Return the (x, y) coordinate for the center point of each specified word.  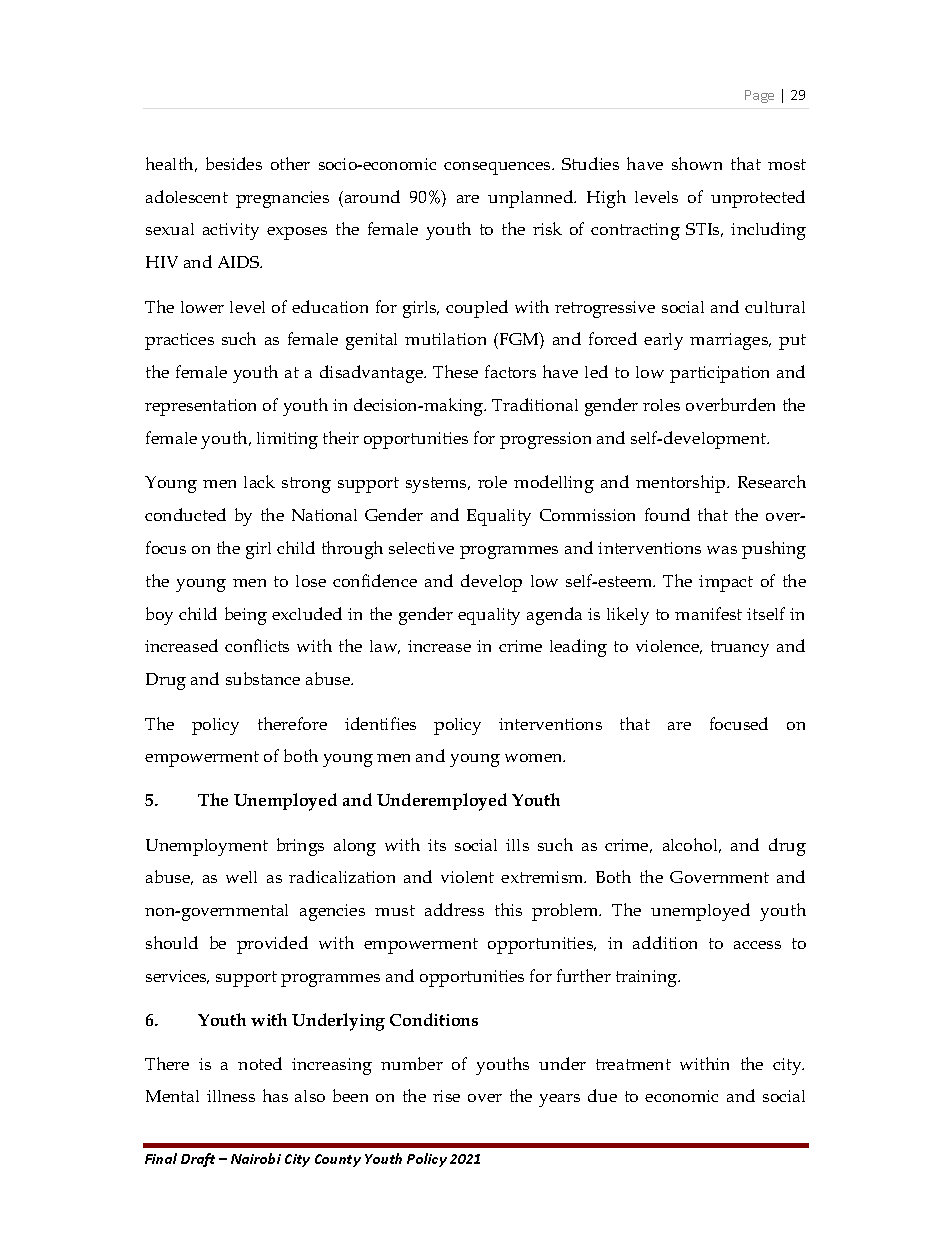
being (246, 616)
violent (467, 877)
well (241, 877)
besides (234, 163)
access (757, 945)
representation (200, 407)
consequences (498, 168)
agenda (554, 616)
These (455, 371)
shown (697, 163)
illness (231, 1096)
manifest (708, 613)
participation (719, 374)
